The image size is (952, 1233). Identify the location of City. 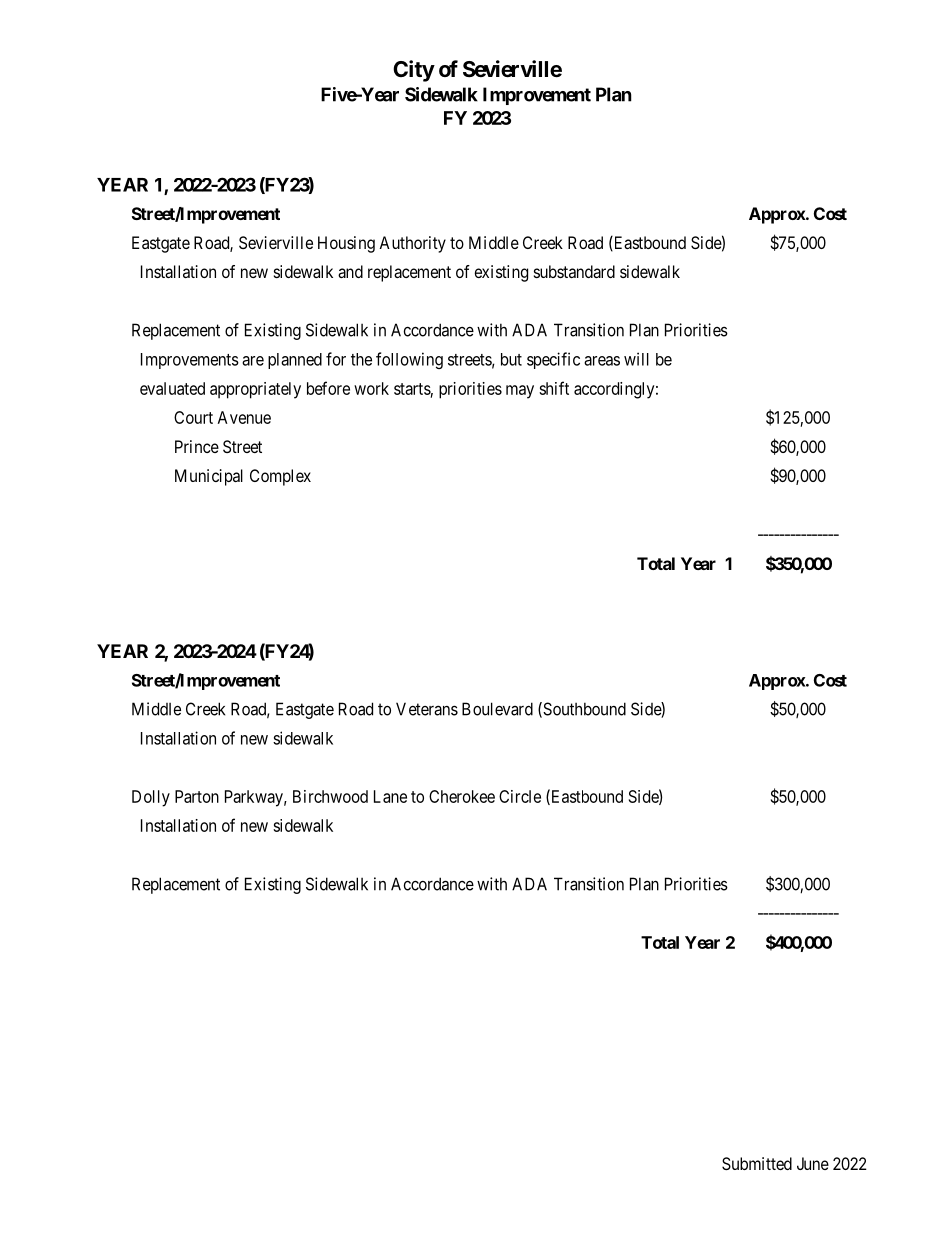
(414, 71).
